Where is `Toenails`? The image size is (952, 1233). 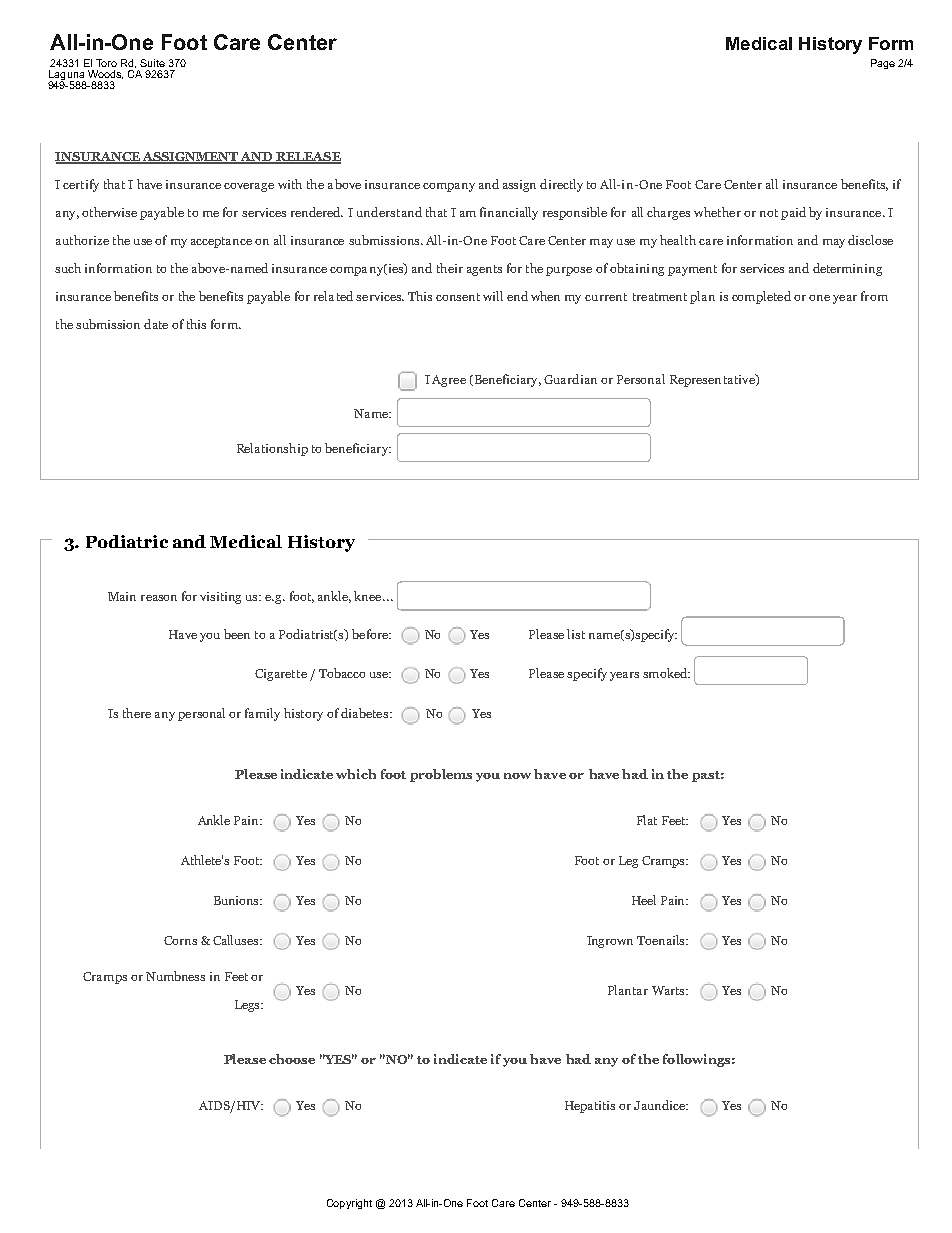
Toenails is located at coordinates (662, 940).
